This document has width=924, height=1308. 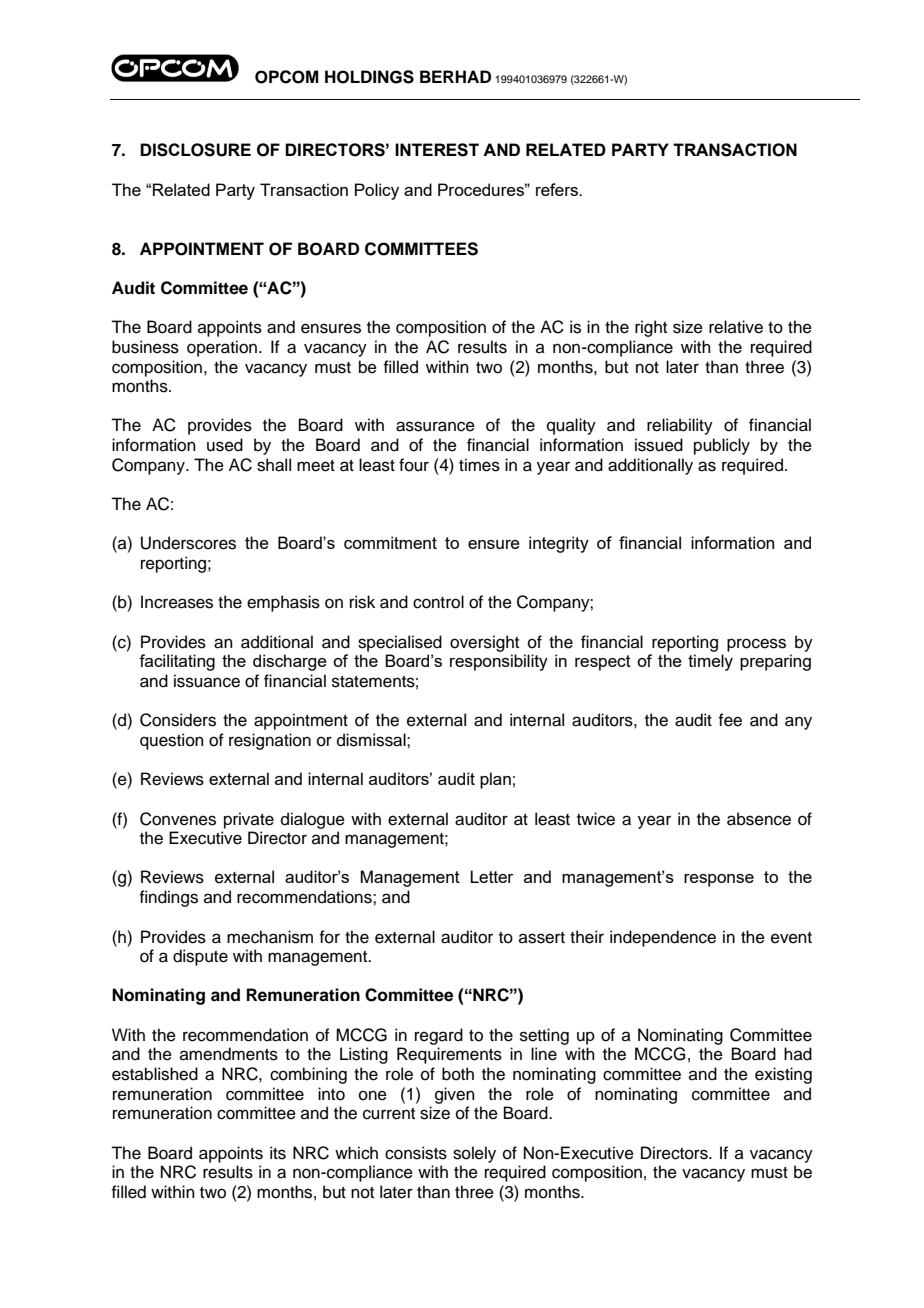 I want to click on times, so click(x=479, y=465).
